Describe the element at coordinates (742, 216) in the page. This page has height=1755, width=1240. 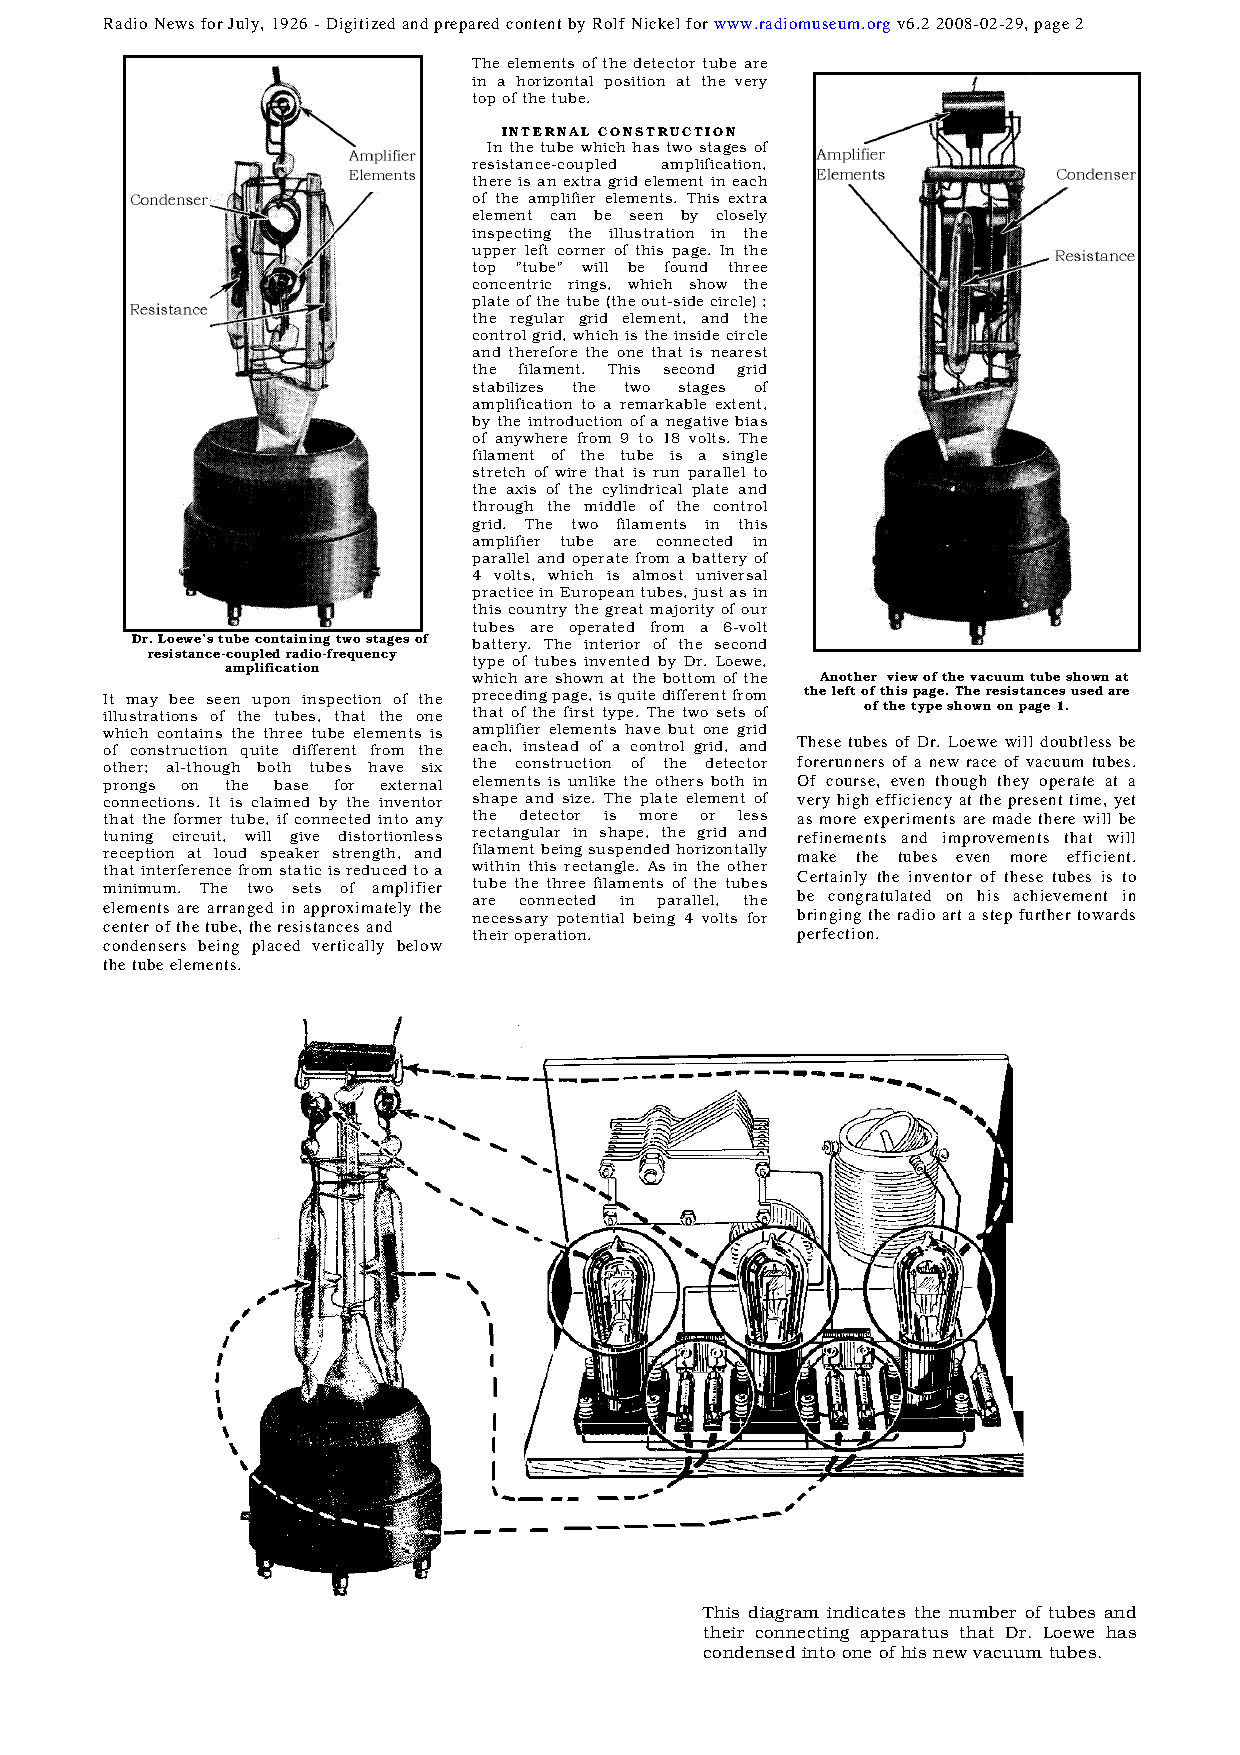
I see `closely` at that location.
